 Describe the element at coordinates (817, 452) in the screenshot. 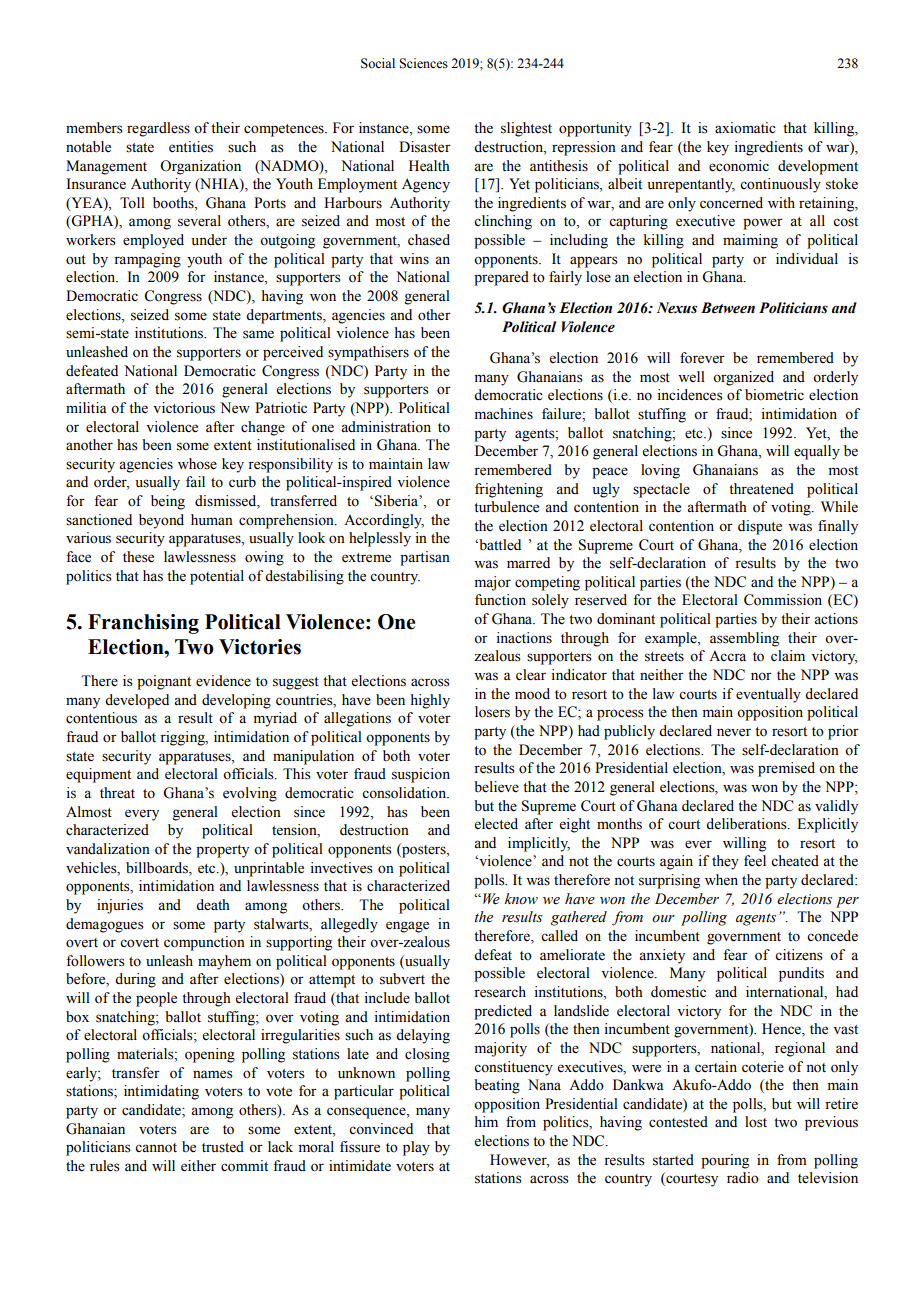

I see `equally` at that location.
